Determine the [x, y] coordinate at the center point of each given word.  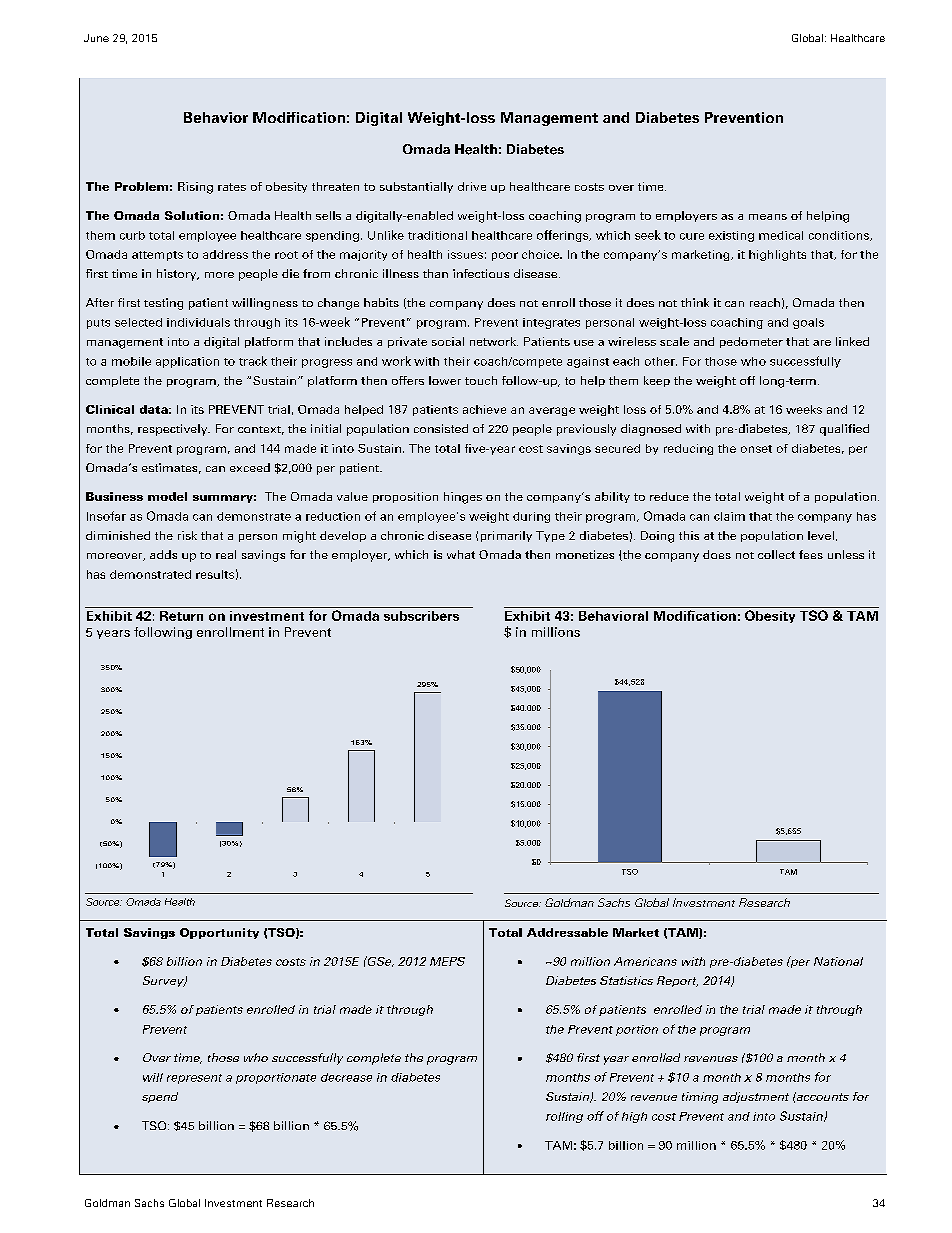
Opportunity [219, 933]
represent [194, 1079]
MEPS [447, 961]
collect [776, 554]
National [838, 961]
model [167, 496]
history [178, 275]
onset [756, 449]
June [96, 38]
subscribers [421, 616]
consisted [441, 428]
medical [781, 235]
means [768, 217]
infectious [481, 273]
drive [472, 186]
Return [181, 616]
